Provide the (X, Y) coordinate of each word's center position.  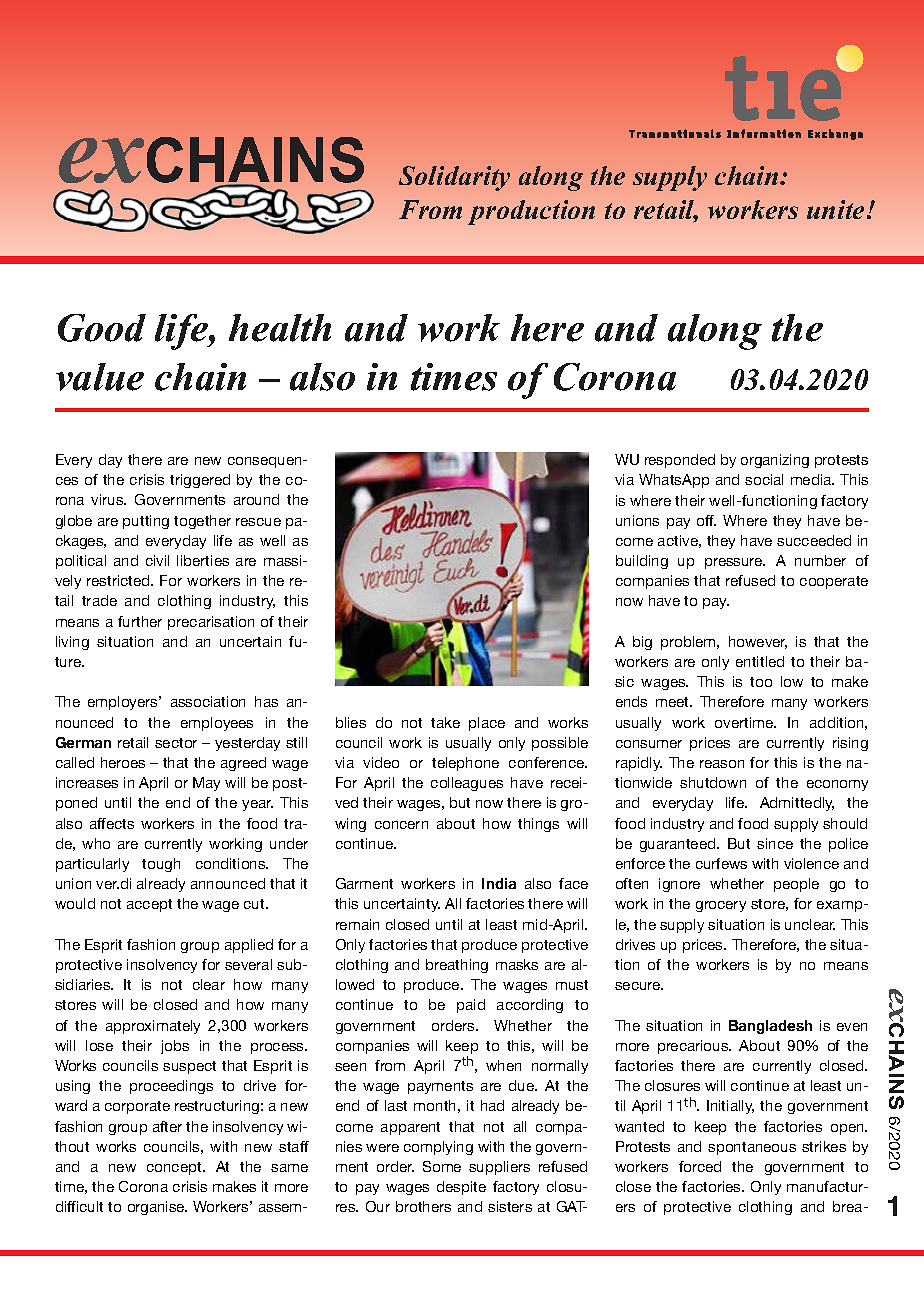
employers (124, 703)
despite (461, 1188)
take (445, 722)
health (280, 328)
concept (175, 1168)
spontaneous (752, 1148)
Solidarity (454, 178)
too (761, 682)
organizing (775, 461)
